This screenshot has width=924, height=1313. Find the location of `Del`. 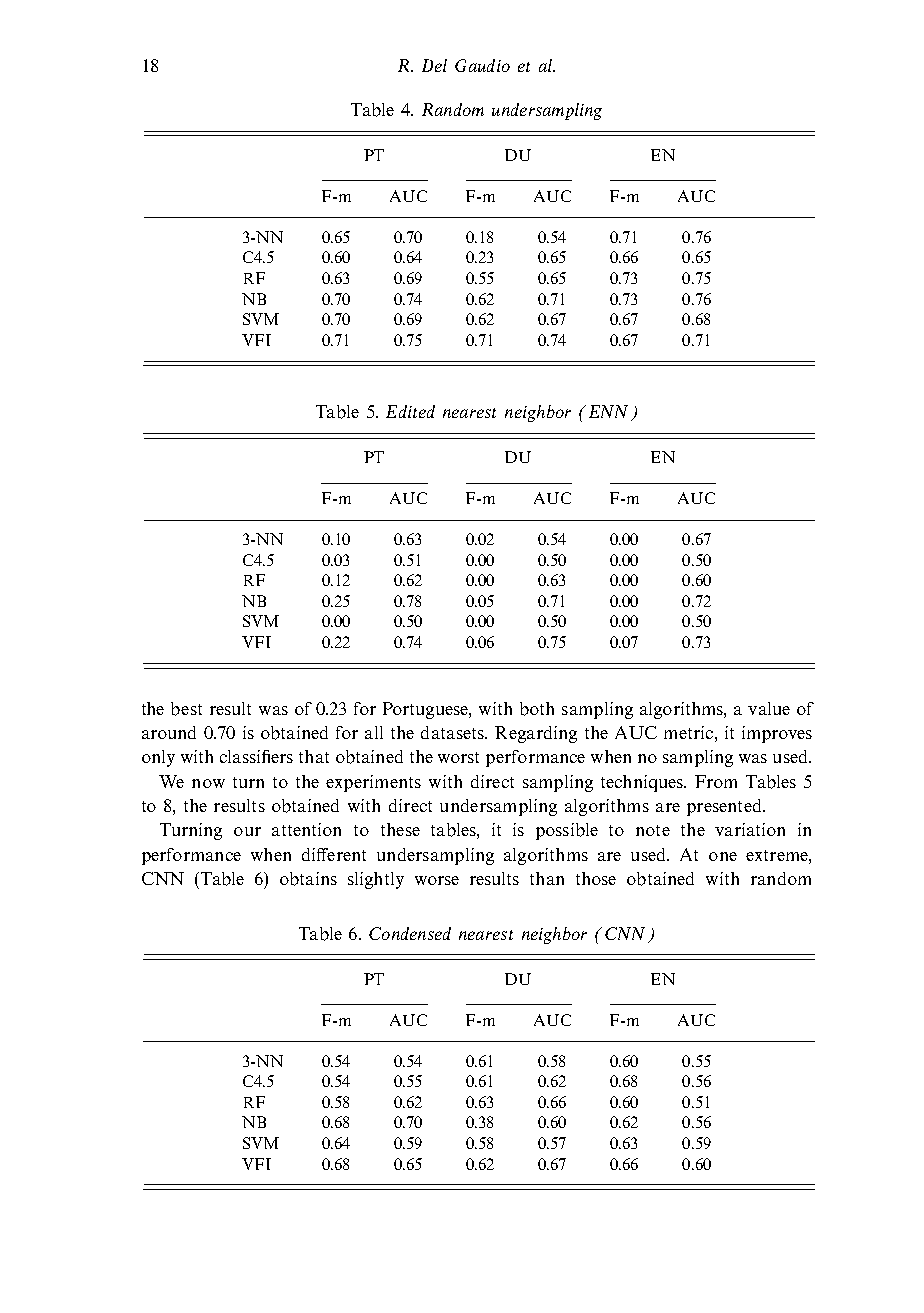

Del is located at coordinates (434, 65).
